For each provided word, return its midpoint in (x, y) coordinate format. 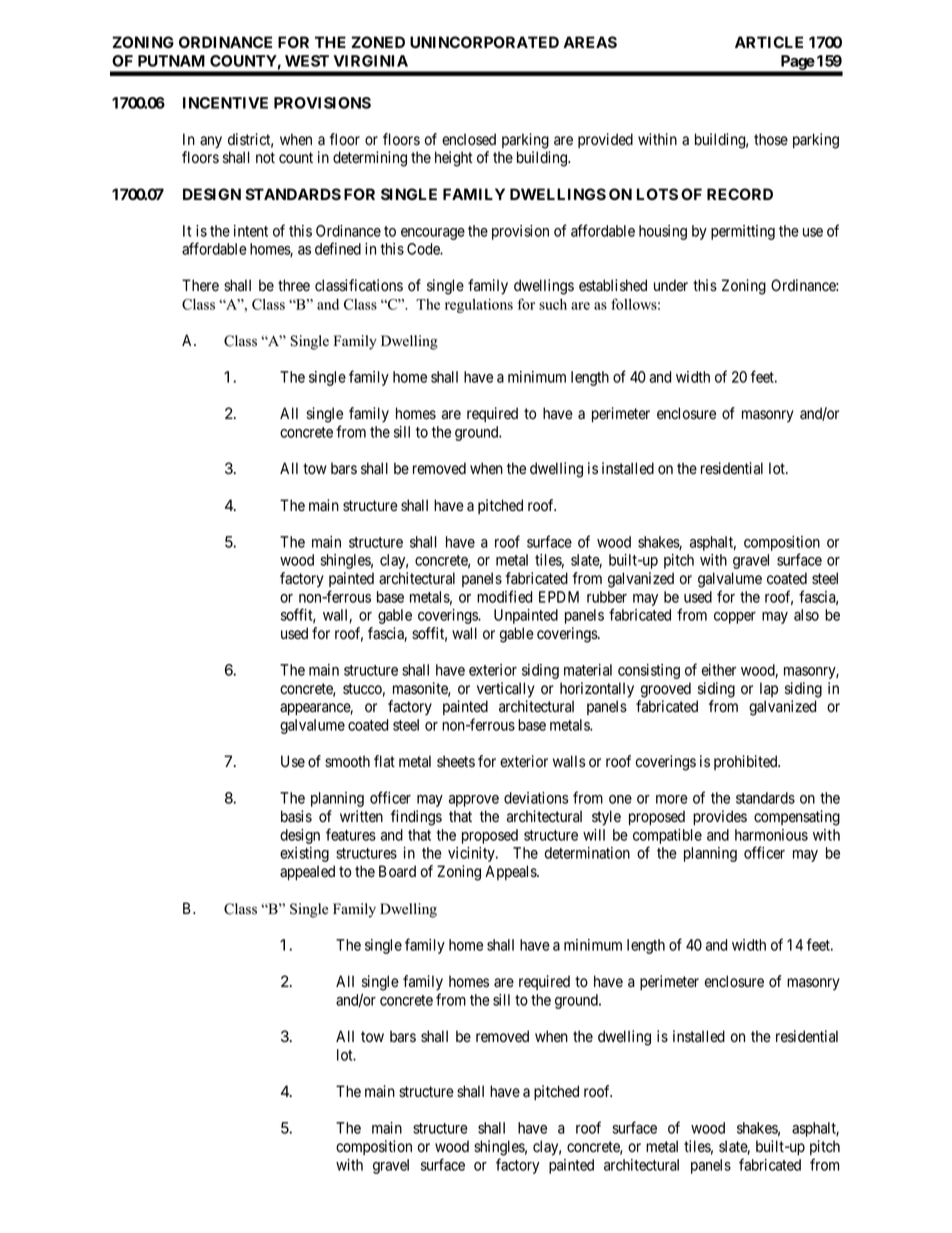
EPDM (559, 597)
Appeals (511, 872)
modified (504, 596)
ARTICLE (769, 42)
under (671, 285)
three (294, 285)
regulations (479, 305)
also (806, 615)
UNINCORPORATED (484, 42)
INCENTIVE (225, 103)
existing (304, 854)
